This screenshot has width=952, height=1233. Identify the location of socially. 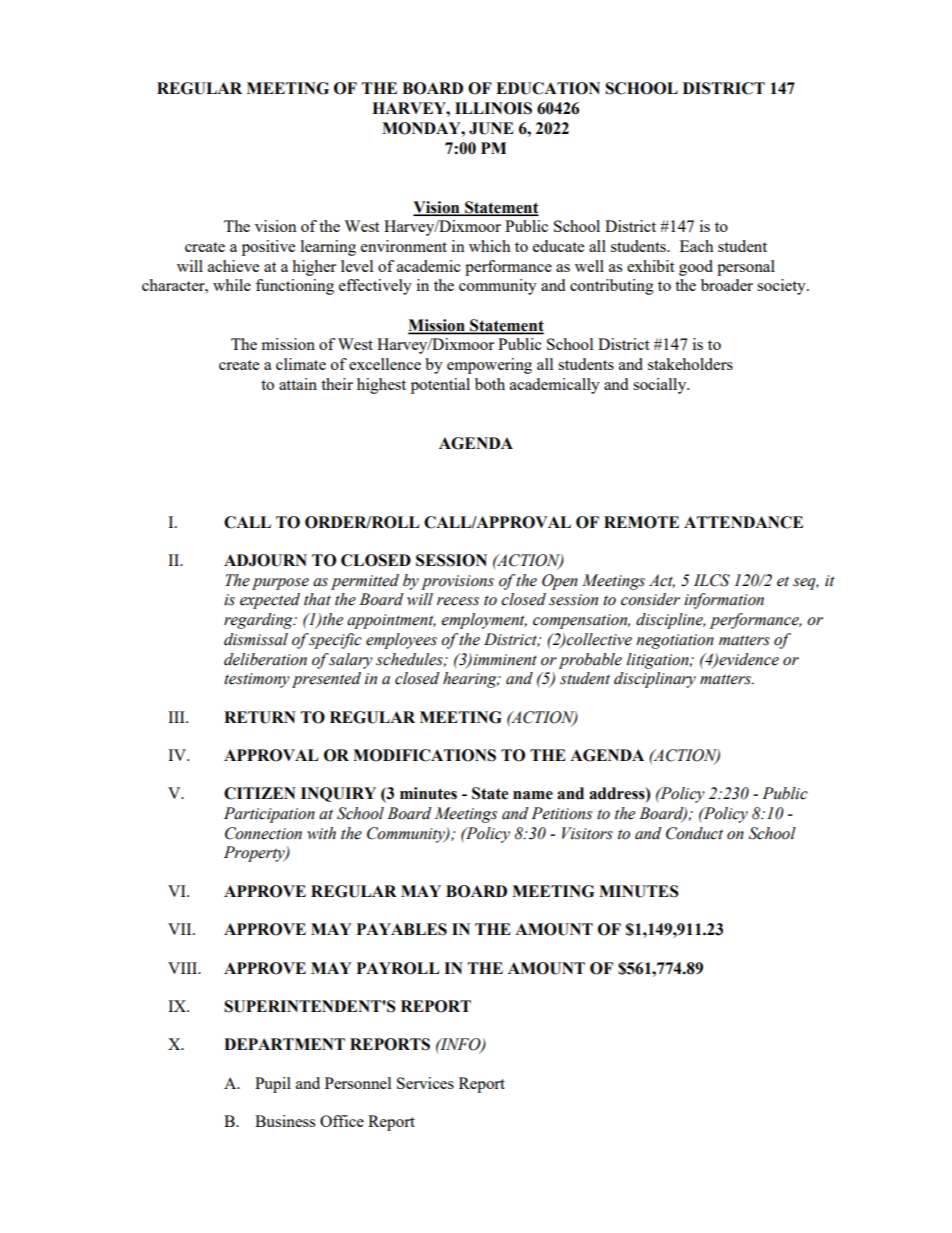
(661, 386).
